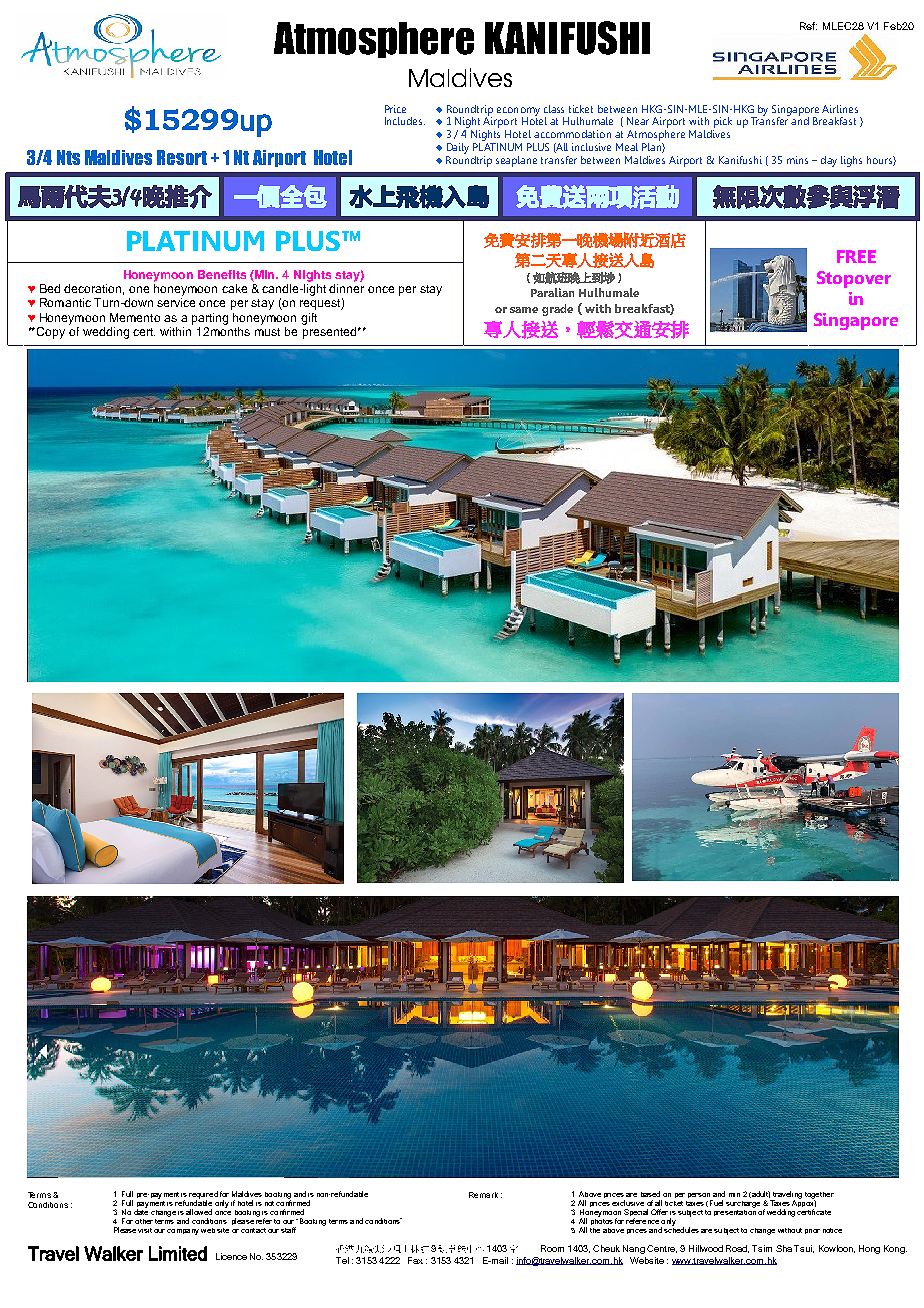  What do you see at coordinates (797, 160) in the screenshot?
I see `mins` at bounding box center [797, 160].
